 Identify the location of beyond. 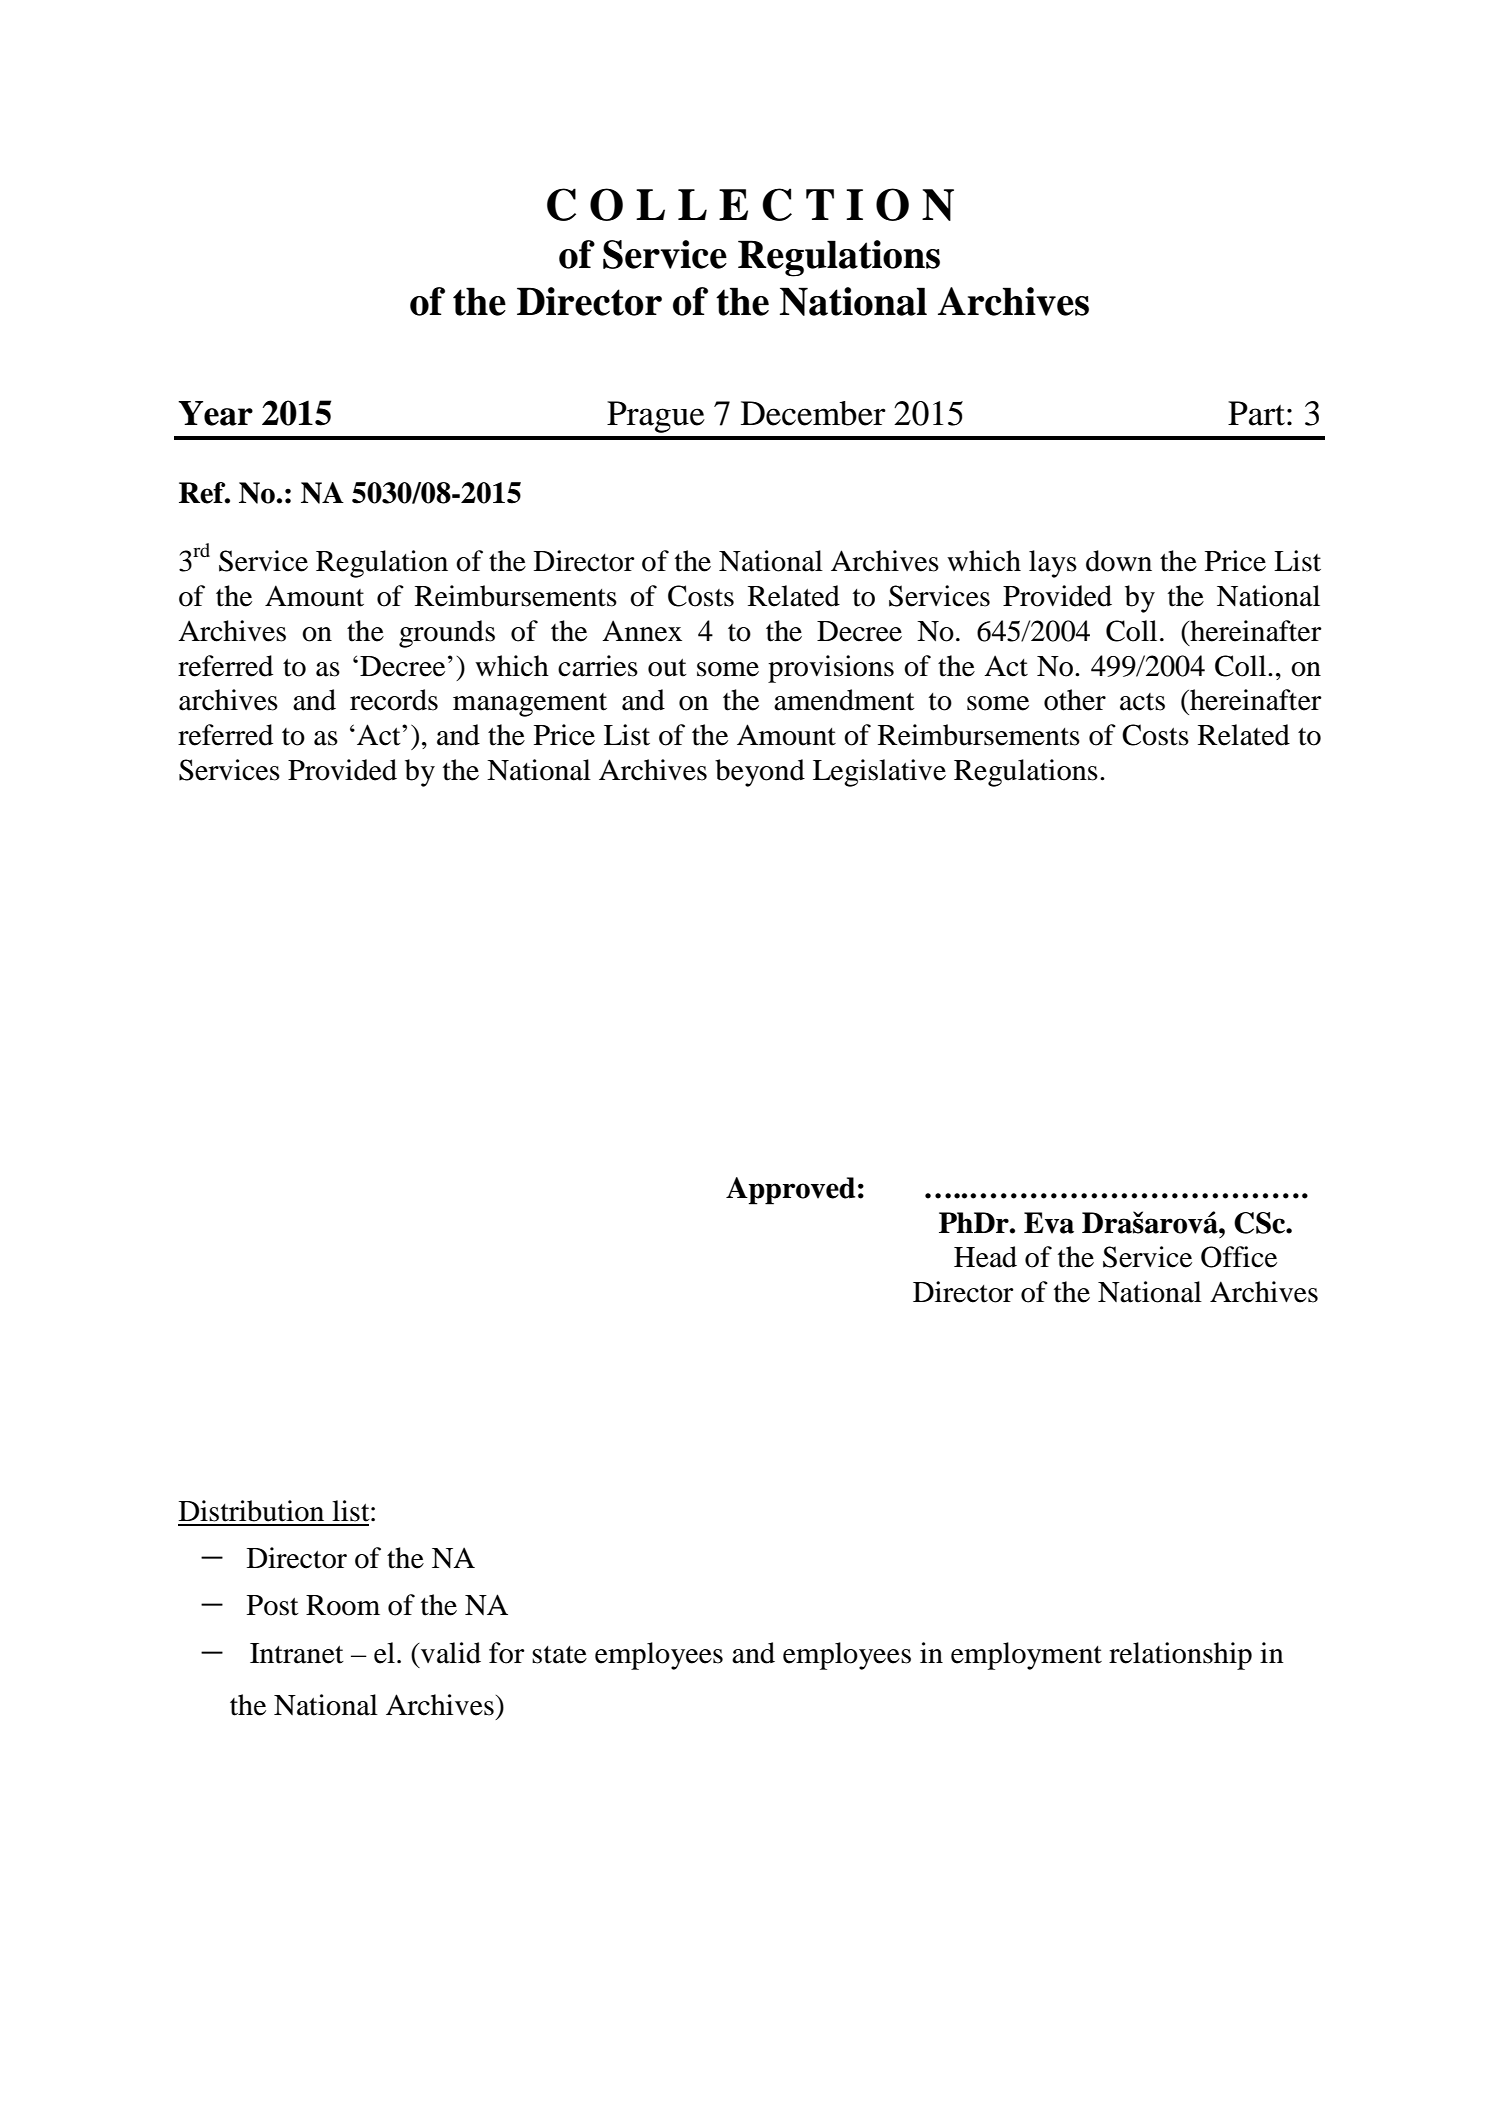
(760, 773).
